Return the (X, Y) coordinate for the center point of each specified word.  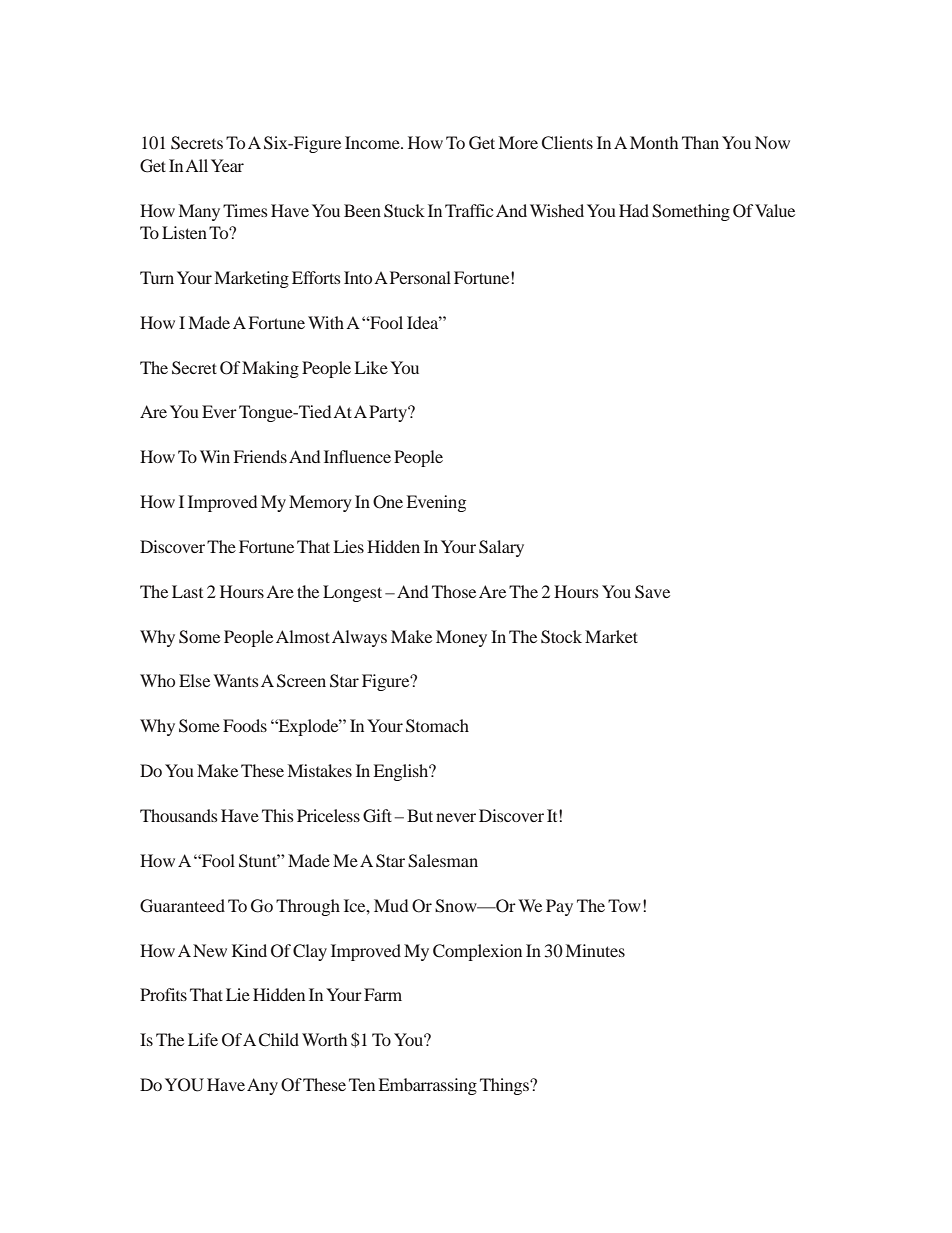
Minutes (595, 950)
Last (187, 591)
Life (203, 1039)
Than (700, 142)
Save (652, 592)
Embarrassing (427, 1086)
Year (227, 165)
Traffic (469, 210)
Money (461, 638)
